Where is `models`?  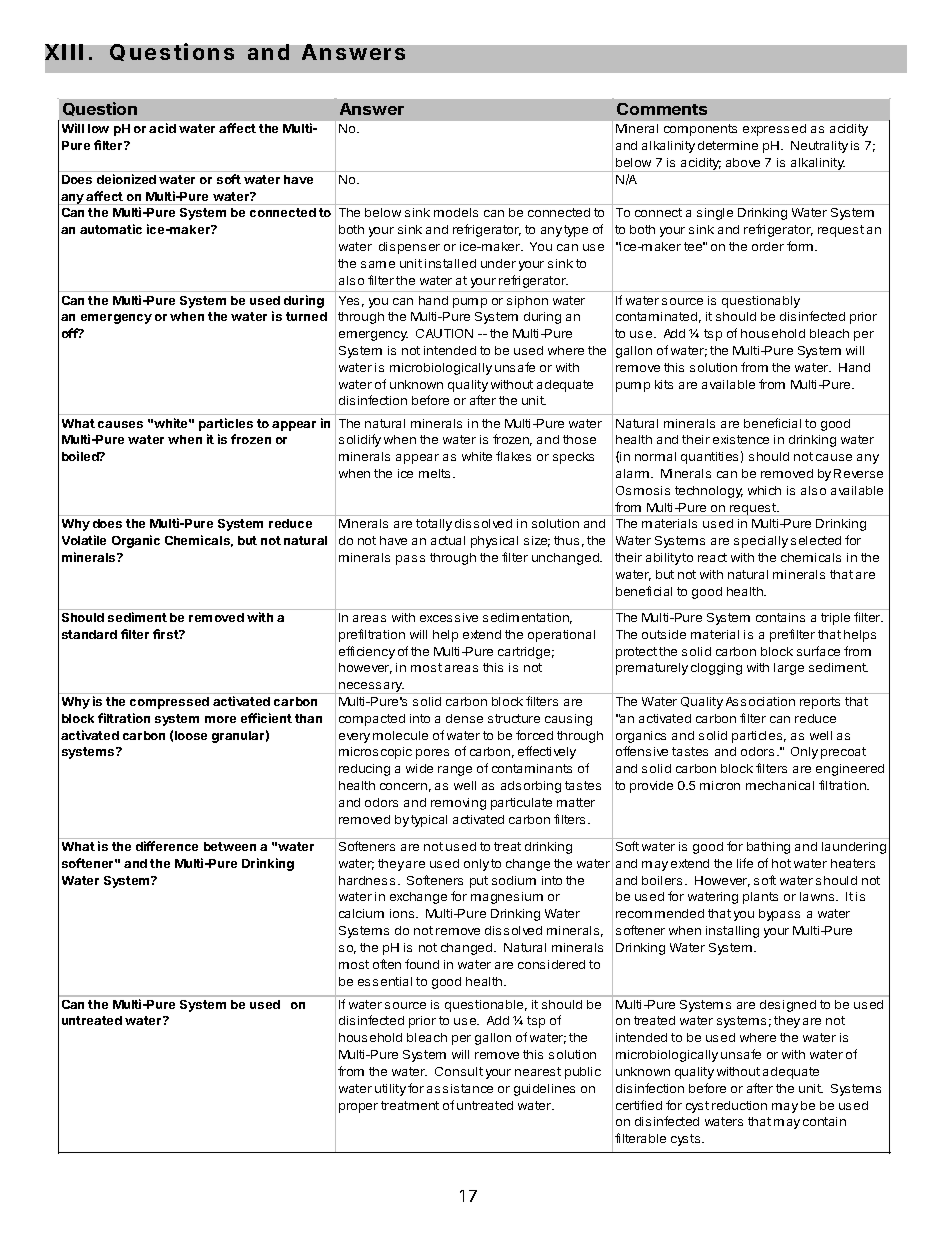
models is located at coordinates (456, 212).
